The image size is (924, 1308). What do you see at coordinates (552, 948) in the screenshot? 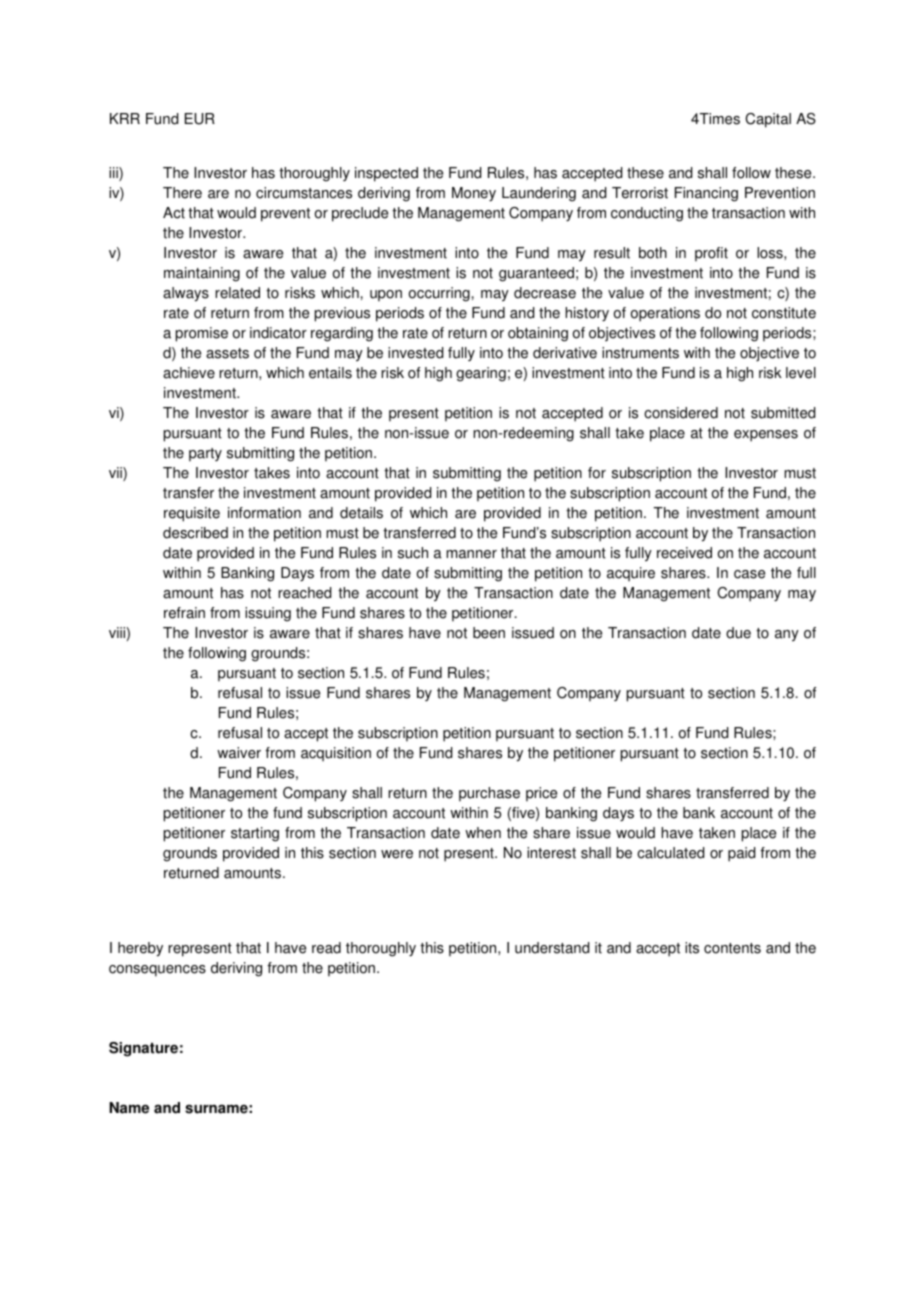
I see `understand` at bounding box center [552, 948].
